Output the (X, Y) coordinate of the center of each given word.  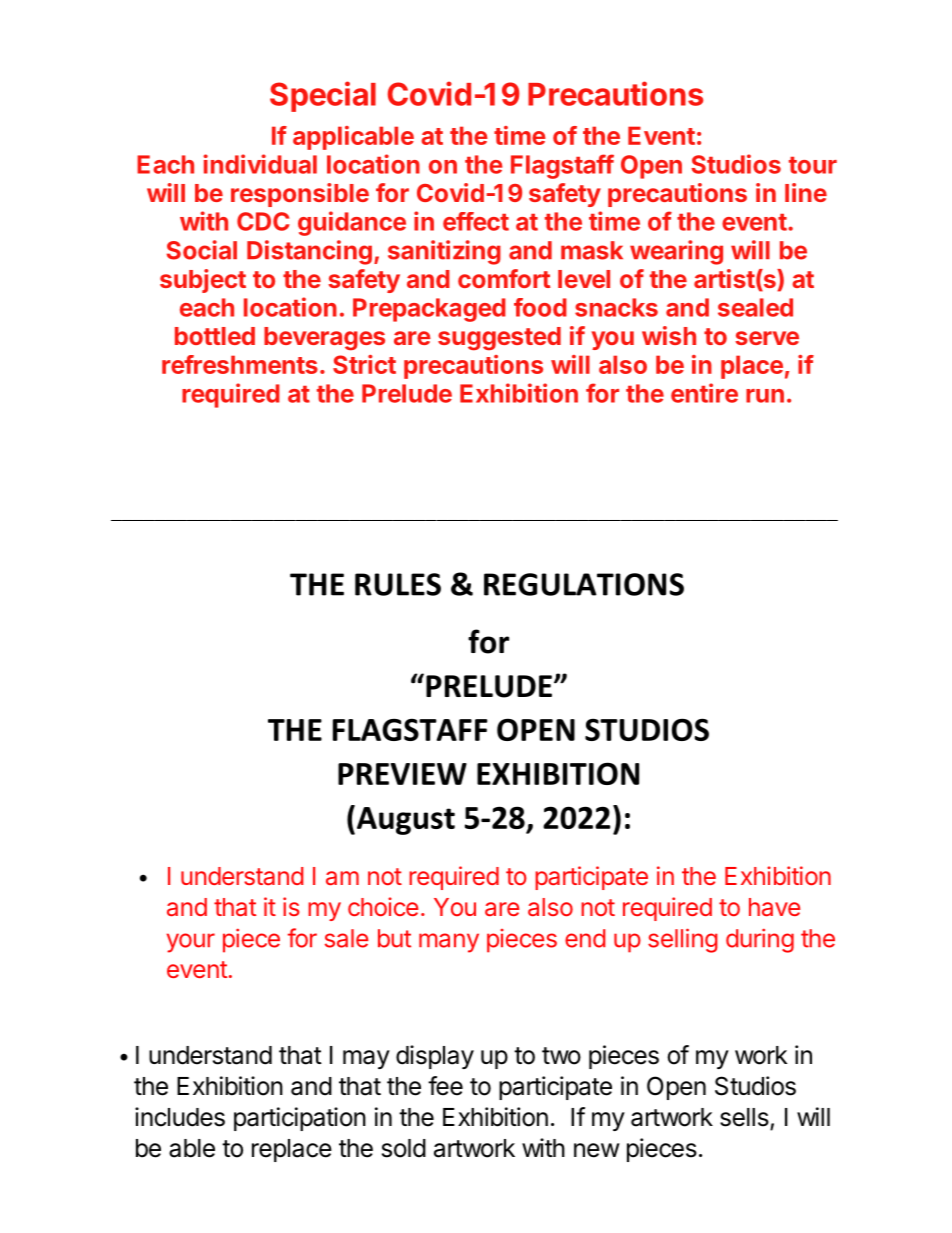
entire (704, 393)
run (765, 396)
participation (300, 1119)
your (190, 943)
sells (744, 1117)
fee (445, 1086)
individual (260, 164)
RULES (398, 584)
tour (813, 165)
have (774, 907)
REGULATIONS (584, 584)
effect (476, 221)
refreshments (240, 364)
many (449, 943)
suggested (499, 339)
